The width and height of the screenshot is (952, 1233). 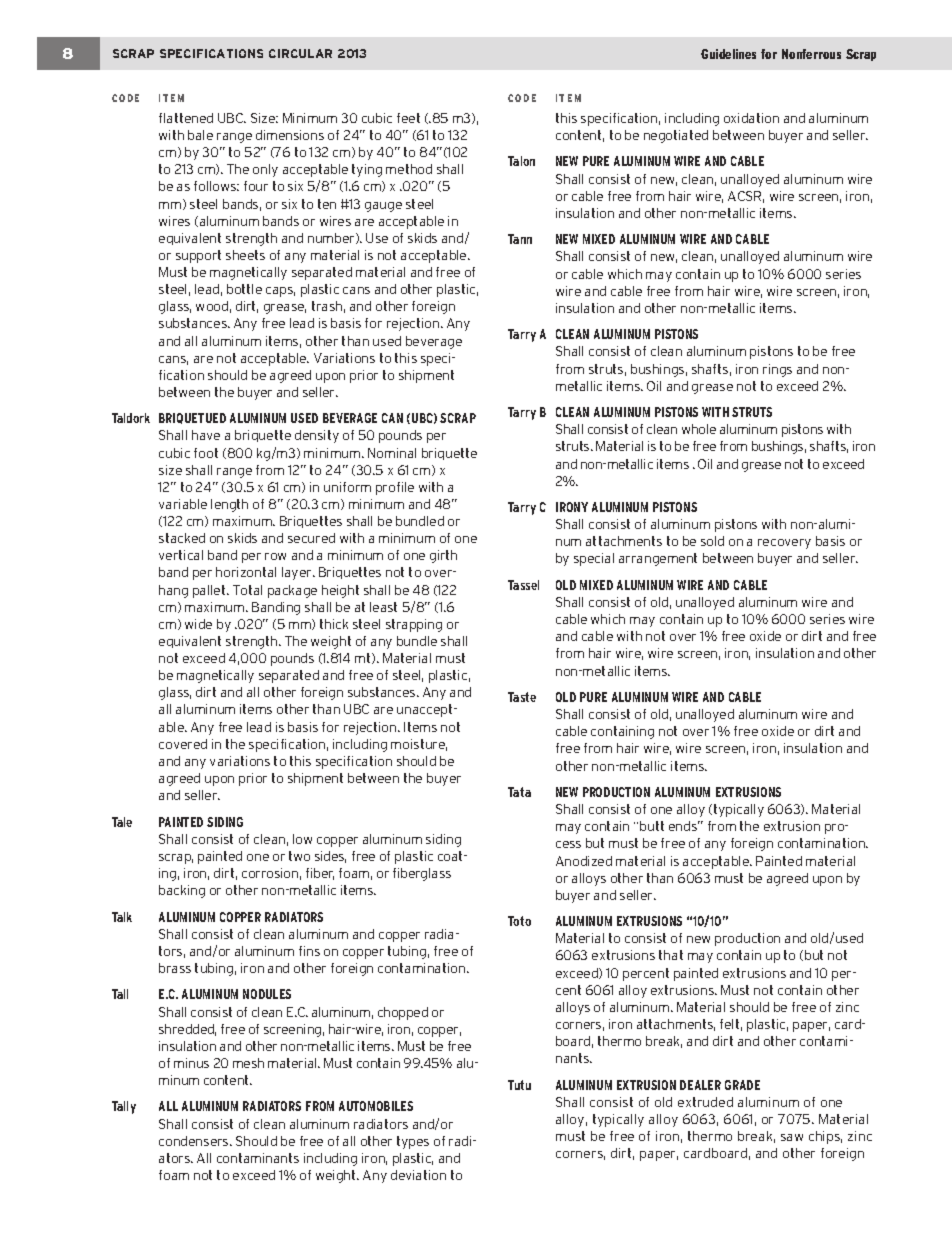 I want to click on condensers, so click(x=195, y=1141).
